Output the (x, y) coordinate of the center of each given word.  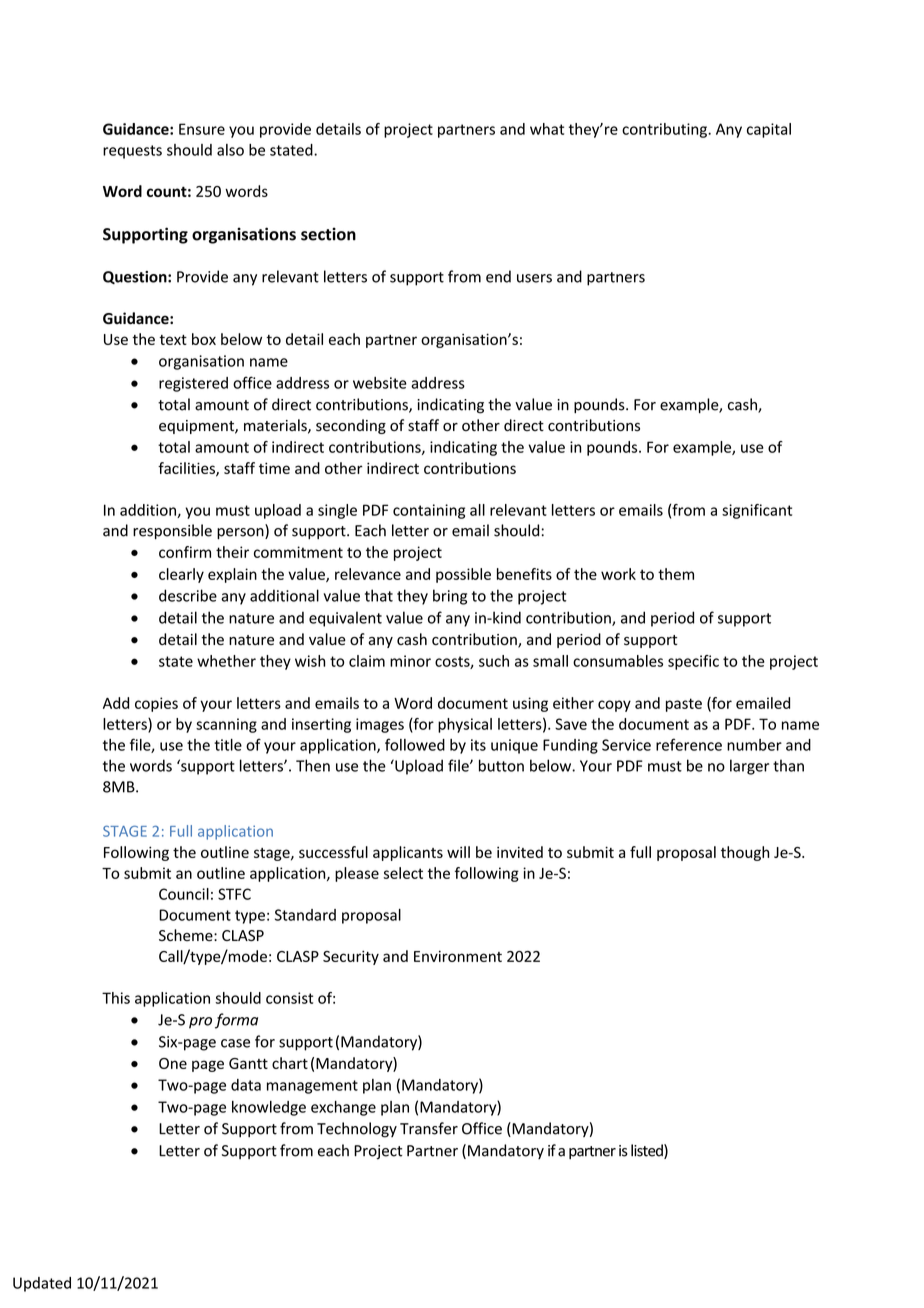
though (745, 853)
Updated (42, 1284)
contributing (665, 130)
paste (684, 705)
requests (132, 152)
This (116, 998)
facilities (187, 469)
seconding (351, 426)
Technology (357, 1130)
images (380, 725)
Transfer (429, 1128)
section (328, 234)
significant (757, 511)
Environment (458, 956)
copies (156, 704)
